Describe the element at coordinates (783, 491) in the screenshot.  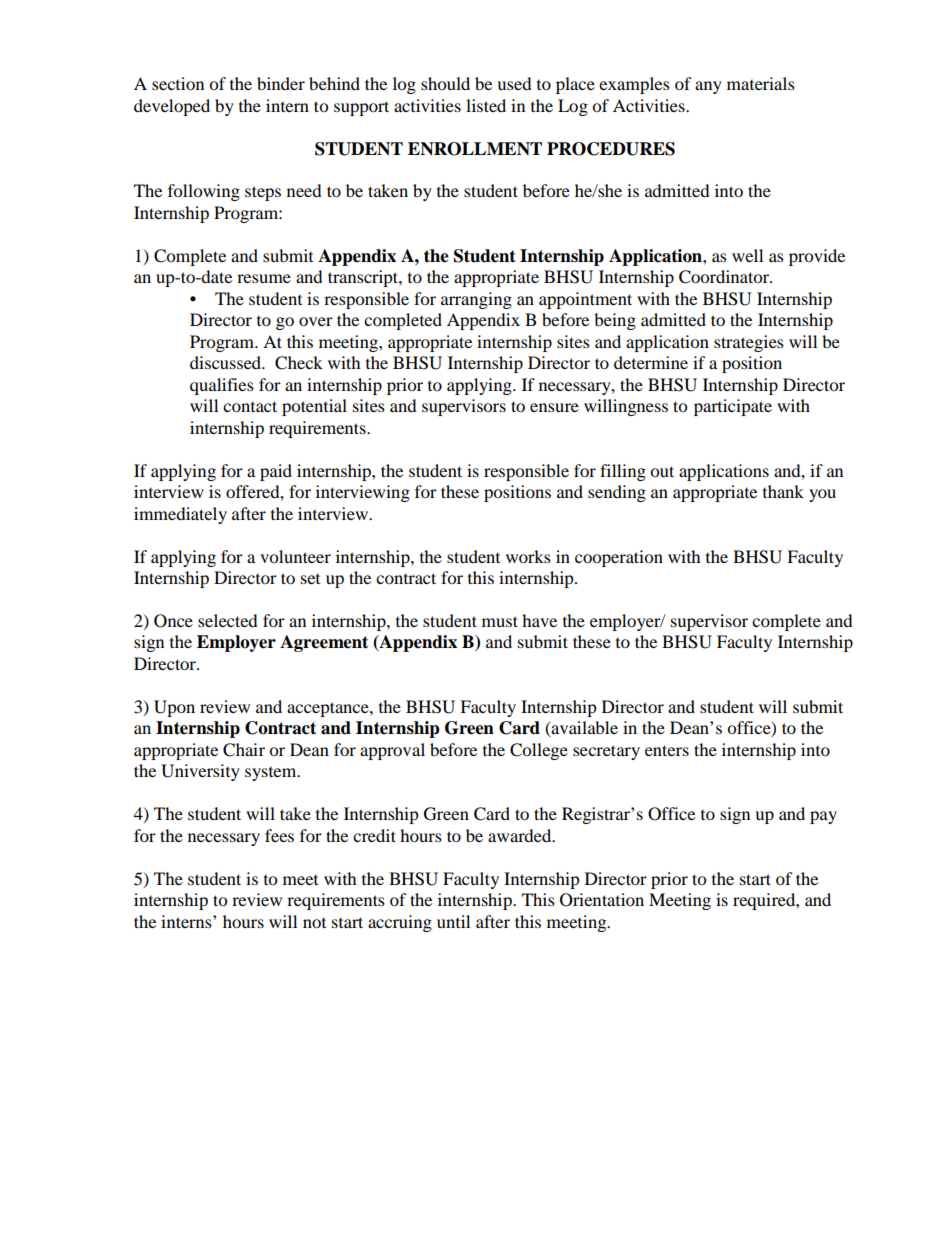
I see `thank` at that location.
